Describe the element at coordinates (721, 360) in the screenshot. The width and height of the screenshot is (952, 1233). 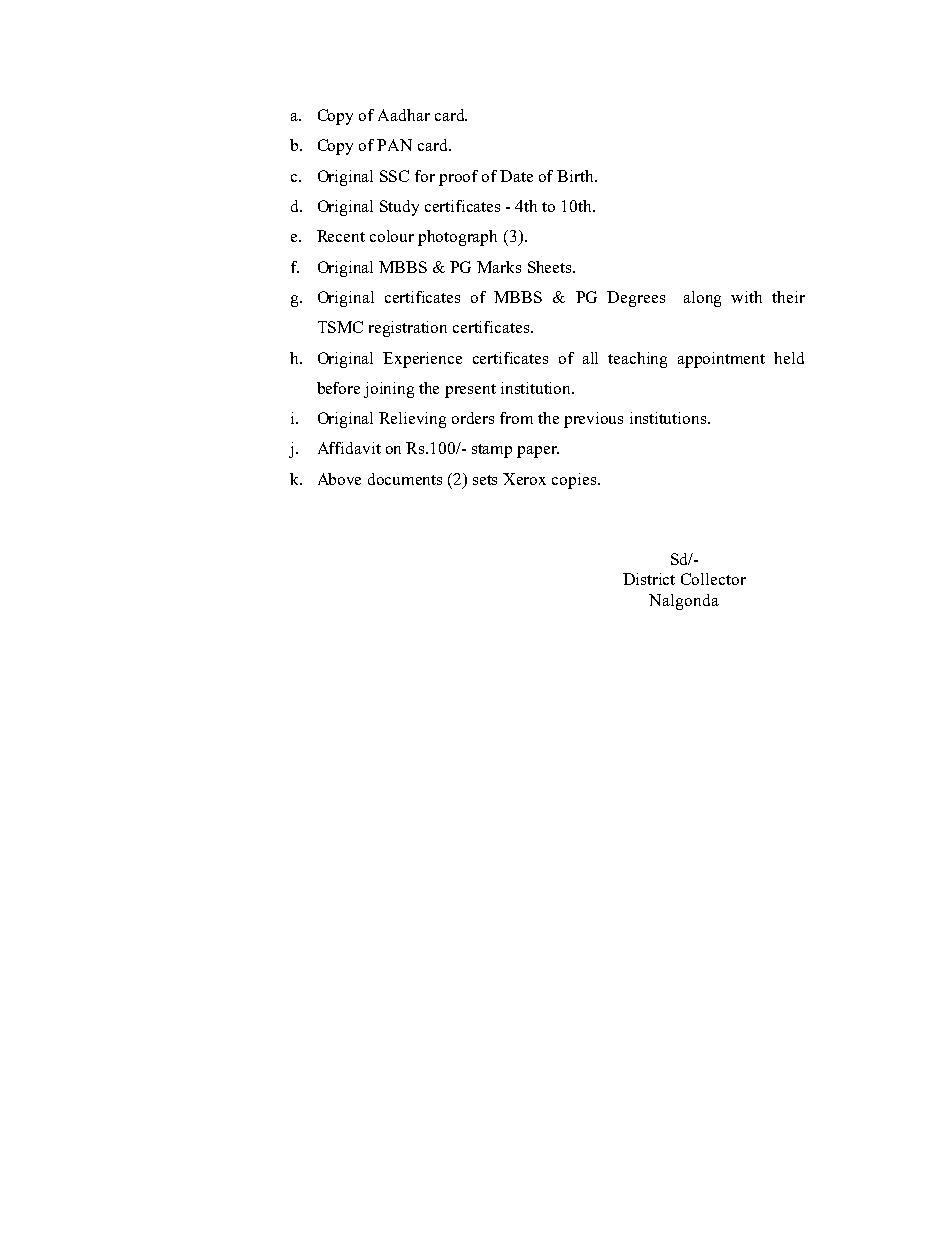
I see `appointment` at that location.
